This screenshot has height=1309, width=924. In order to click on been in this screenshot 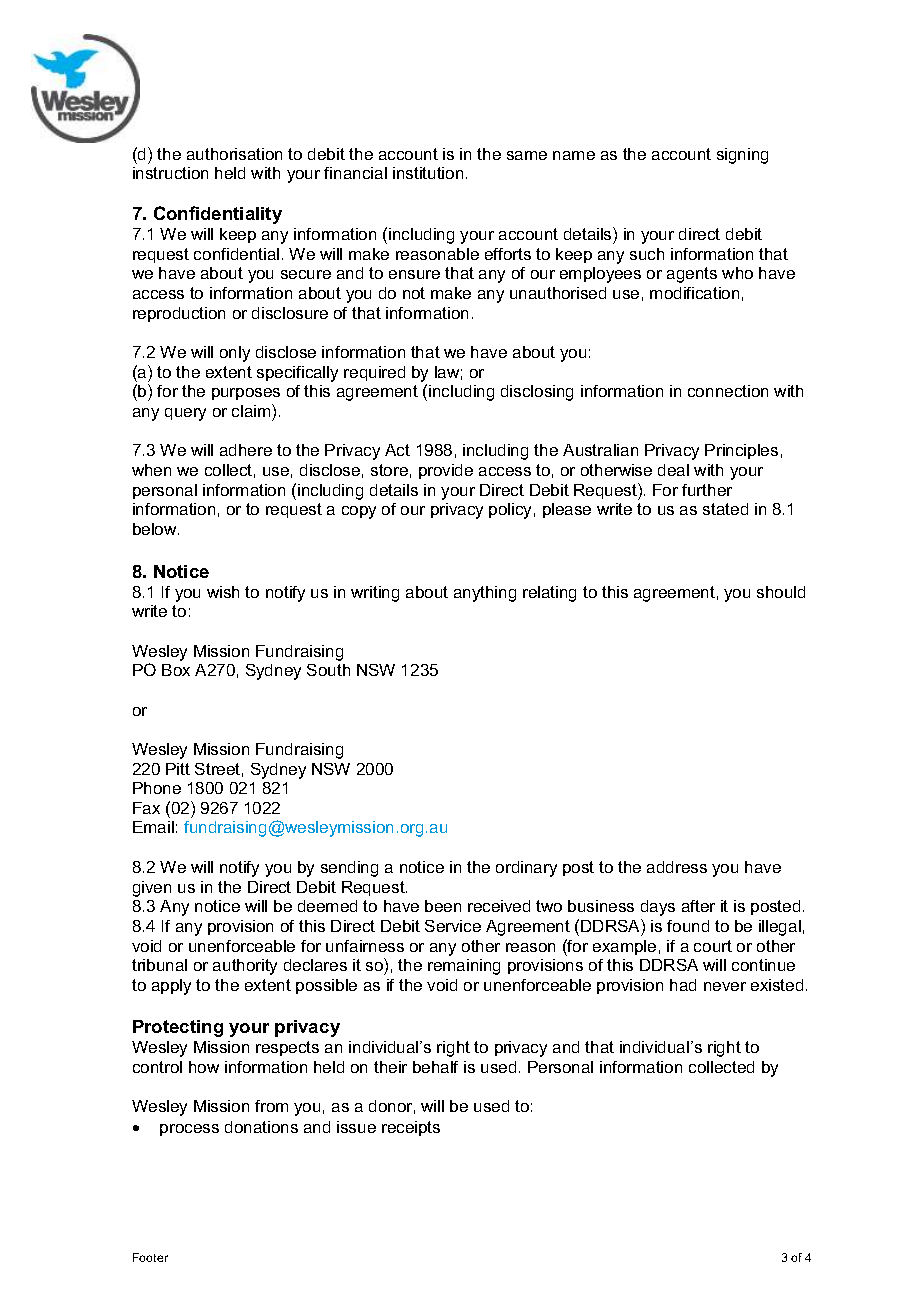, I will do `click(443, 906)`.
